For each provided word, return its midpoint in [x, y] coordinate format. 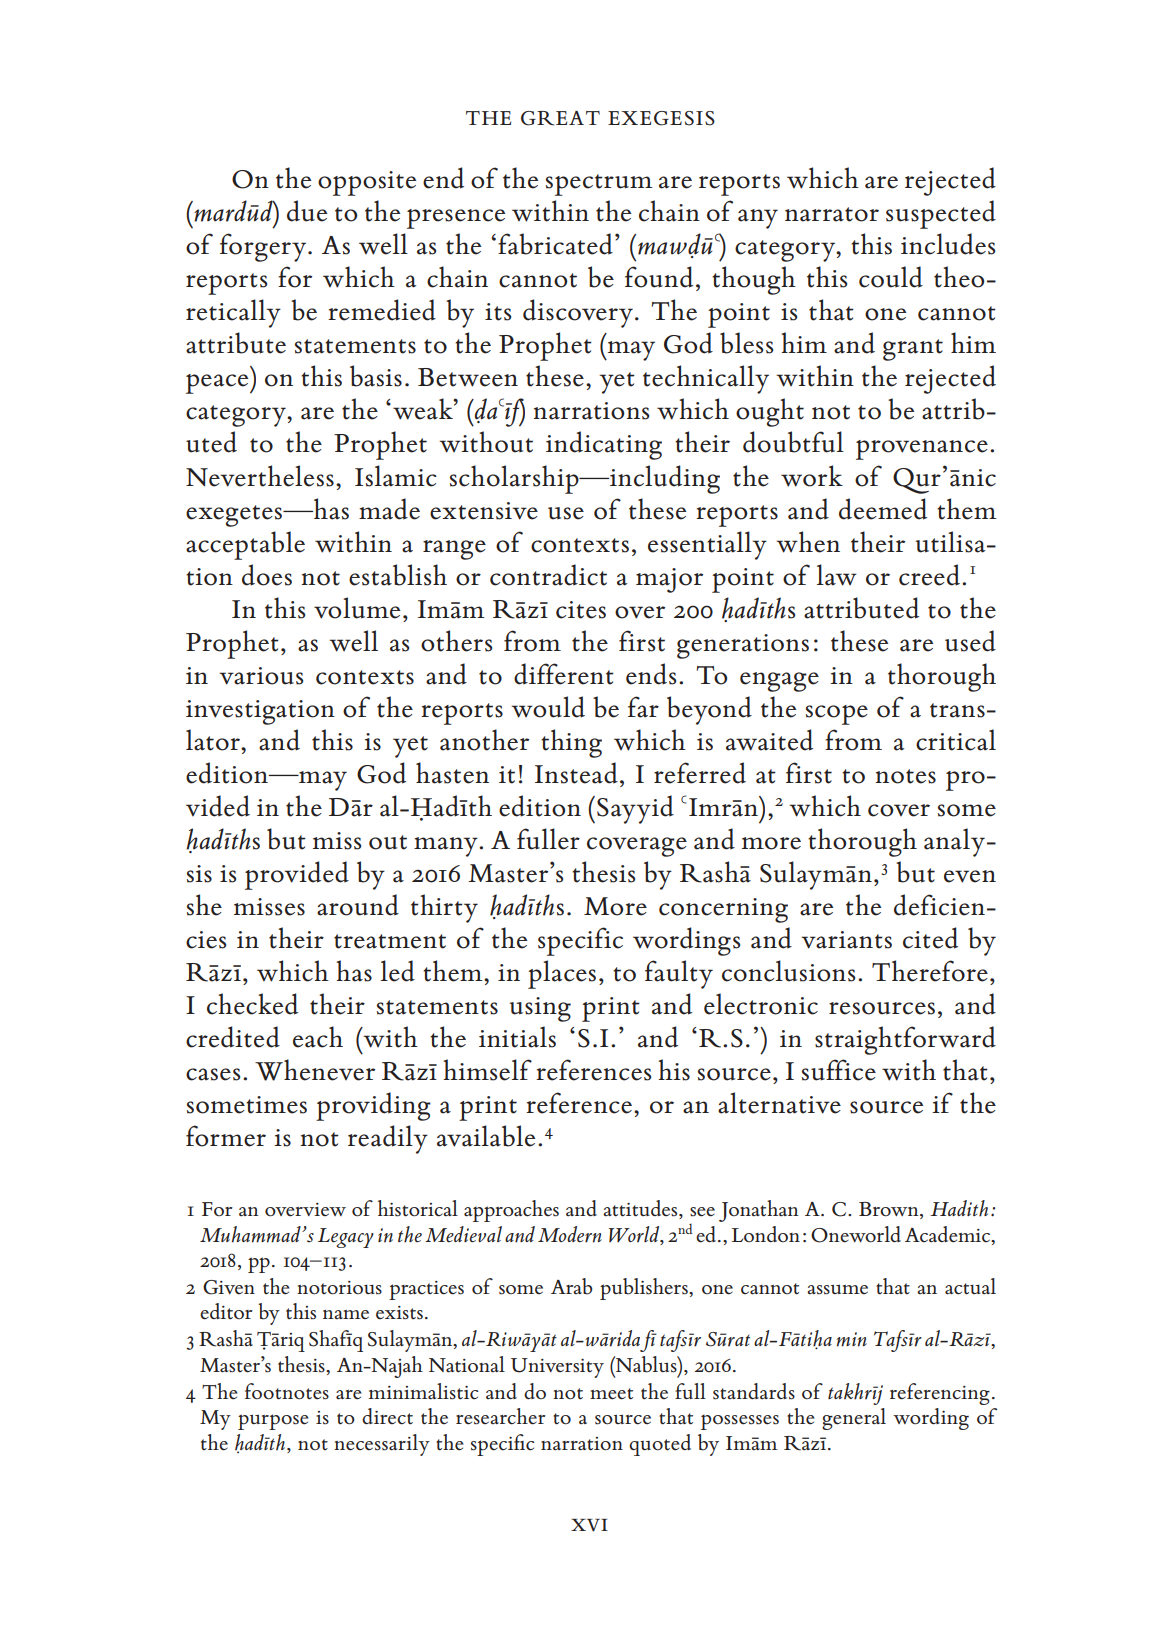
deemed [883, 509]
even [970, 876]
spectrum [599, 185]
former [226, 1136]
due [307, 211]
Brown [890, 1210]
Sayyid [635, 809]
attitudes [641, 1209]
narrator [832, 214]
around [358, 905]
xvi [589, 1525]
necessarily [382, 1445]
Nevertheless [260, 476]
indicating [604, 445]
